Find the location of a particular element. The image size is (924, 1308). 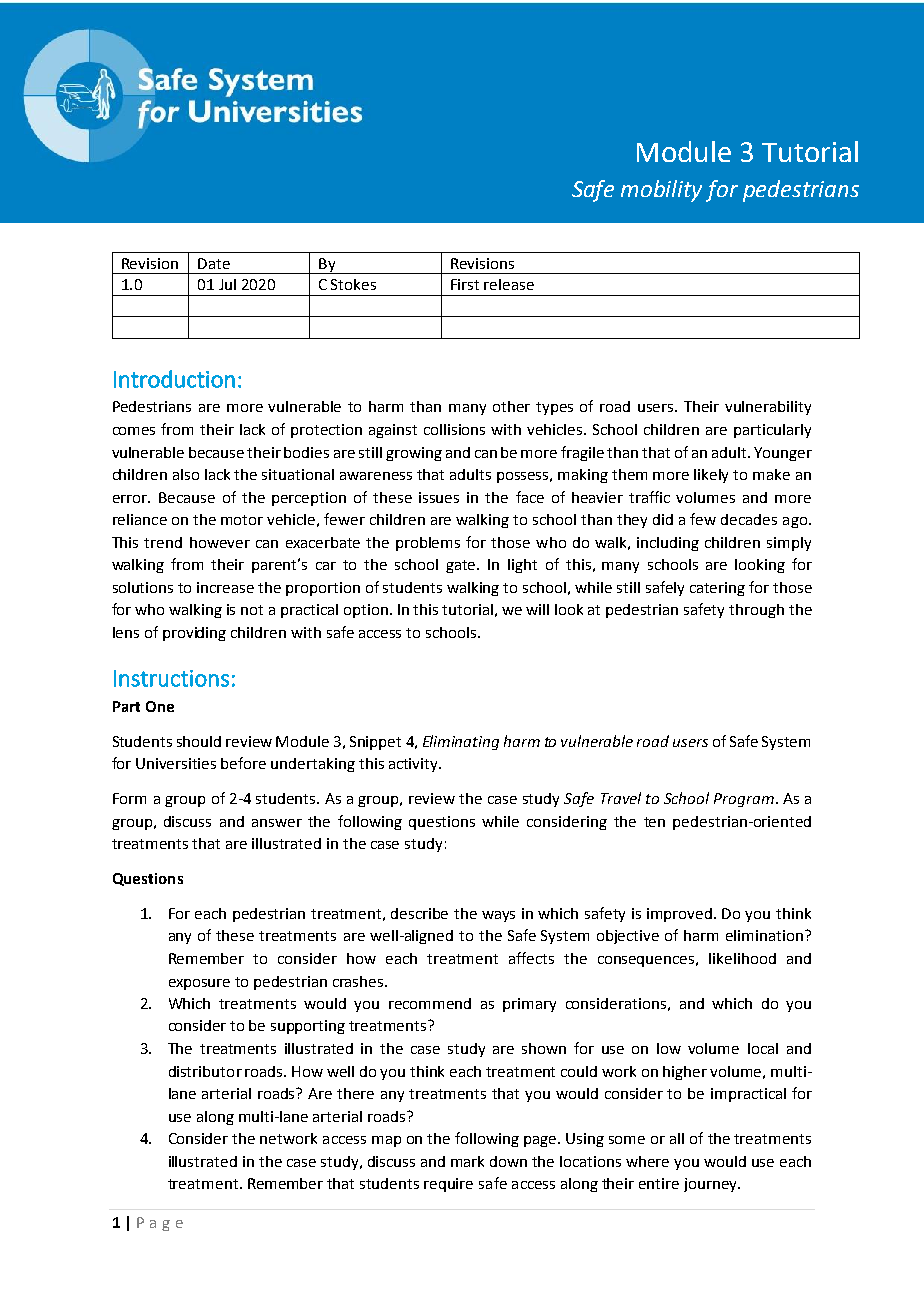

journey is located at coordinates (711, 1185).
